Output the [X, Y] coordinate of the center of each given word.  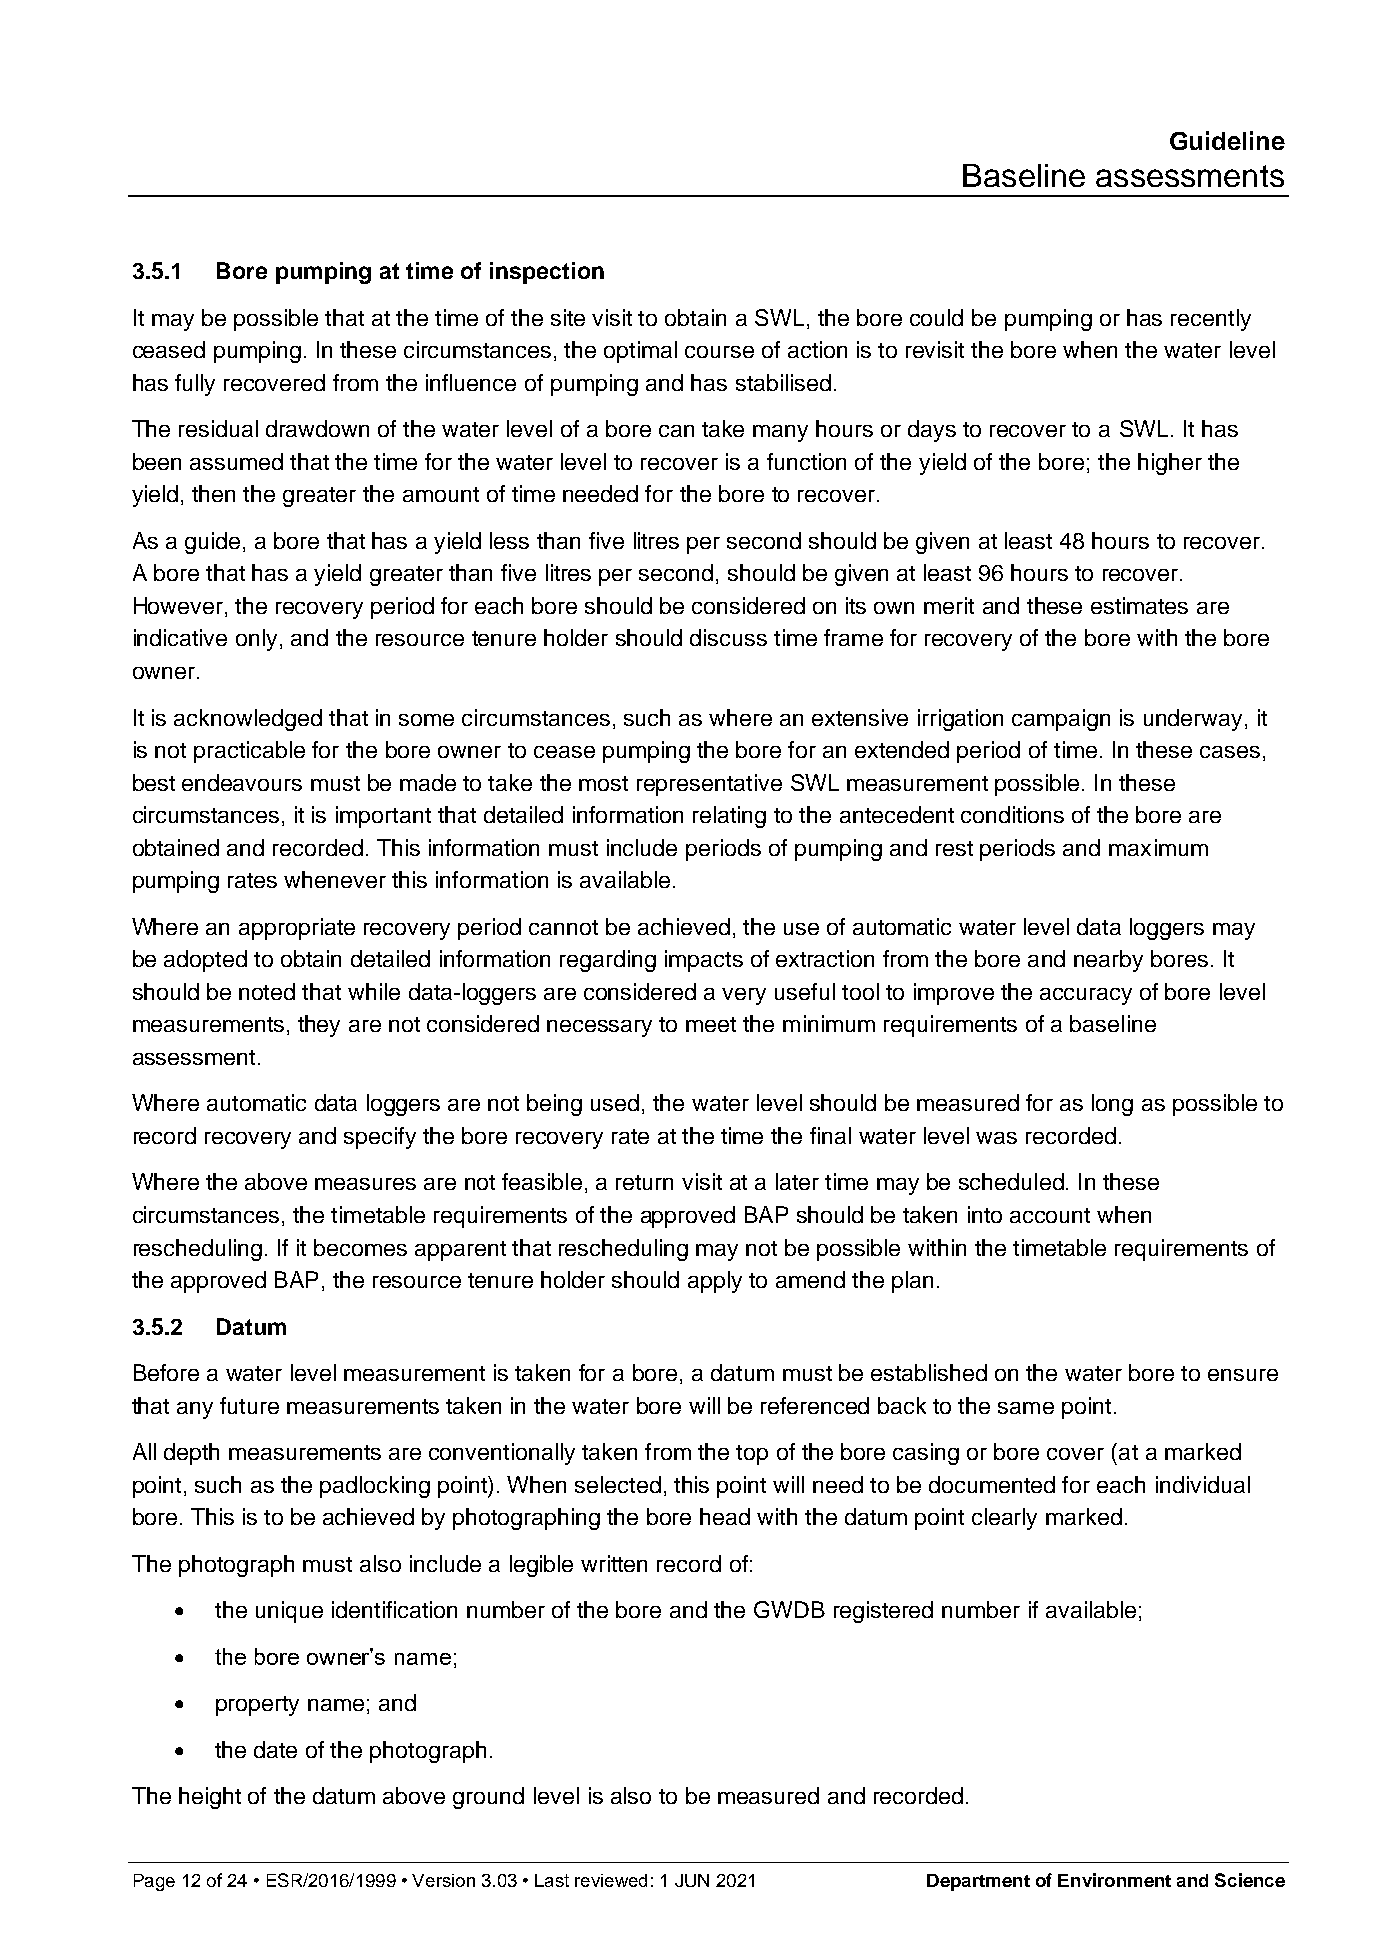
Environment [1114, 1880]
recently [1211, 320]
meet [711, 1024]
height [210, 1798]
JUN [692, 1880]
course [719, 352]
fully [195, 385]
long [1112, 1105]
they [319, 1026]
